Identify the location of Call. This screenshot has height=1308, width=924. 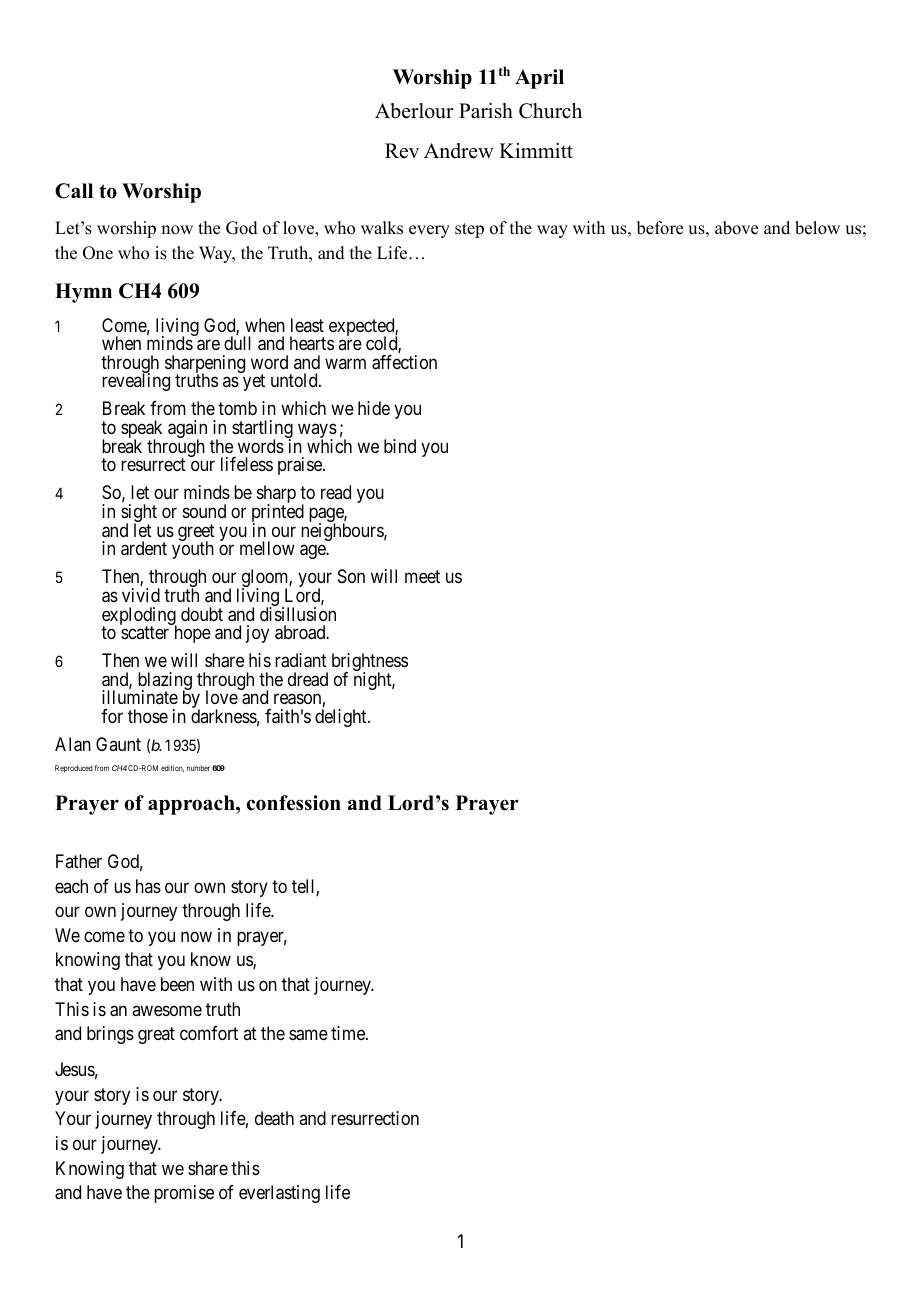
(74, 191).
